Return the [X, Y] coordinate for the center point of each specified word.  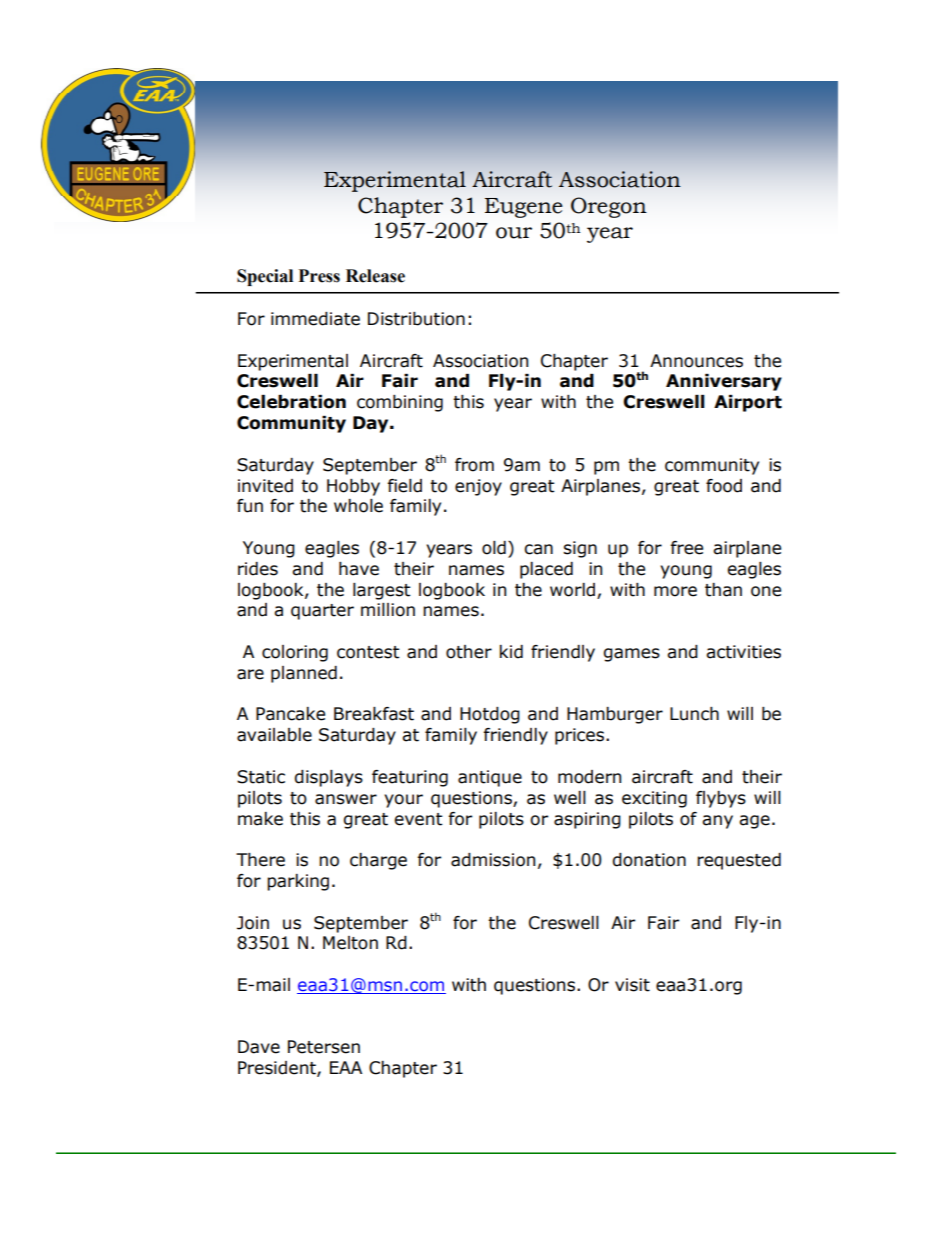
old [494, 548]
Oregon [609, 207]
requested [739, 861]
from [474, 465]
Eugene [524, 208]
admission [493, 860]
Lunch [694, 714]
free [686, 548]
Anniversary [724, 382]
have [359, 569]
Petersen [324, 1047]
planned [304, 674]
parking [298, 882]
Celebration [291, 402]
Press [319, 276]
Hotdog [490, 715]
